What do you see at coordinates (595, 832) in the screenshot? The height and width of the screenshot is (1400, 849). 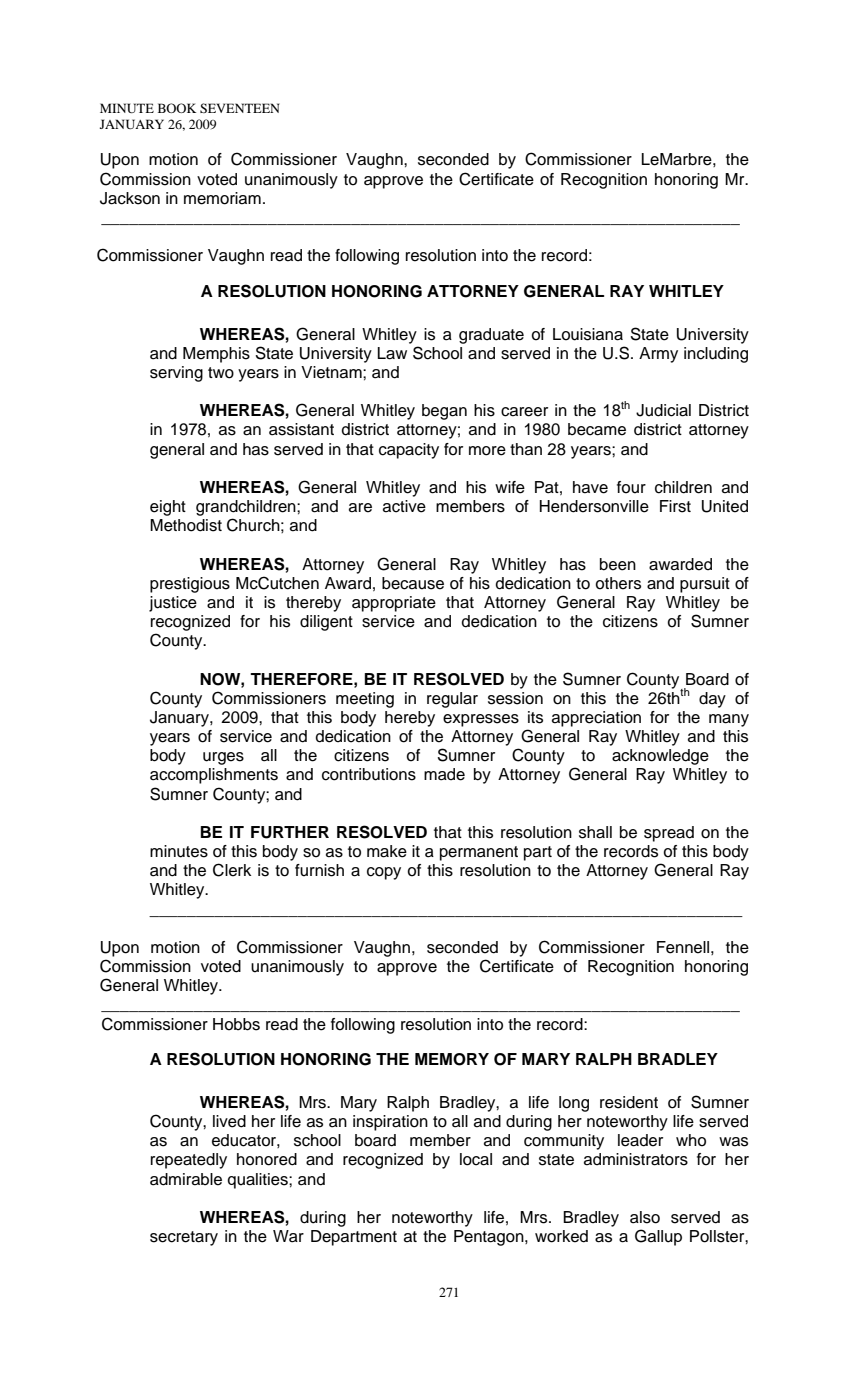 I see `shall` at bounding box center [595, 832].
